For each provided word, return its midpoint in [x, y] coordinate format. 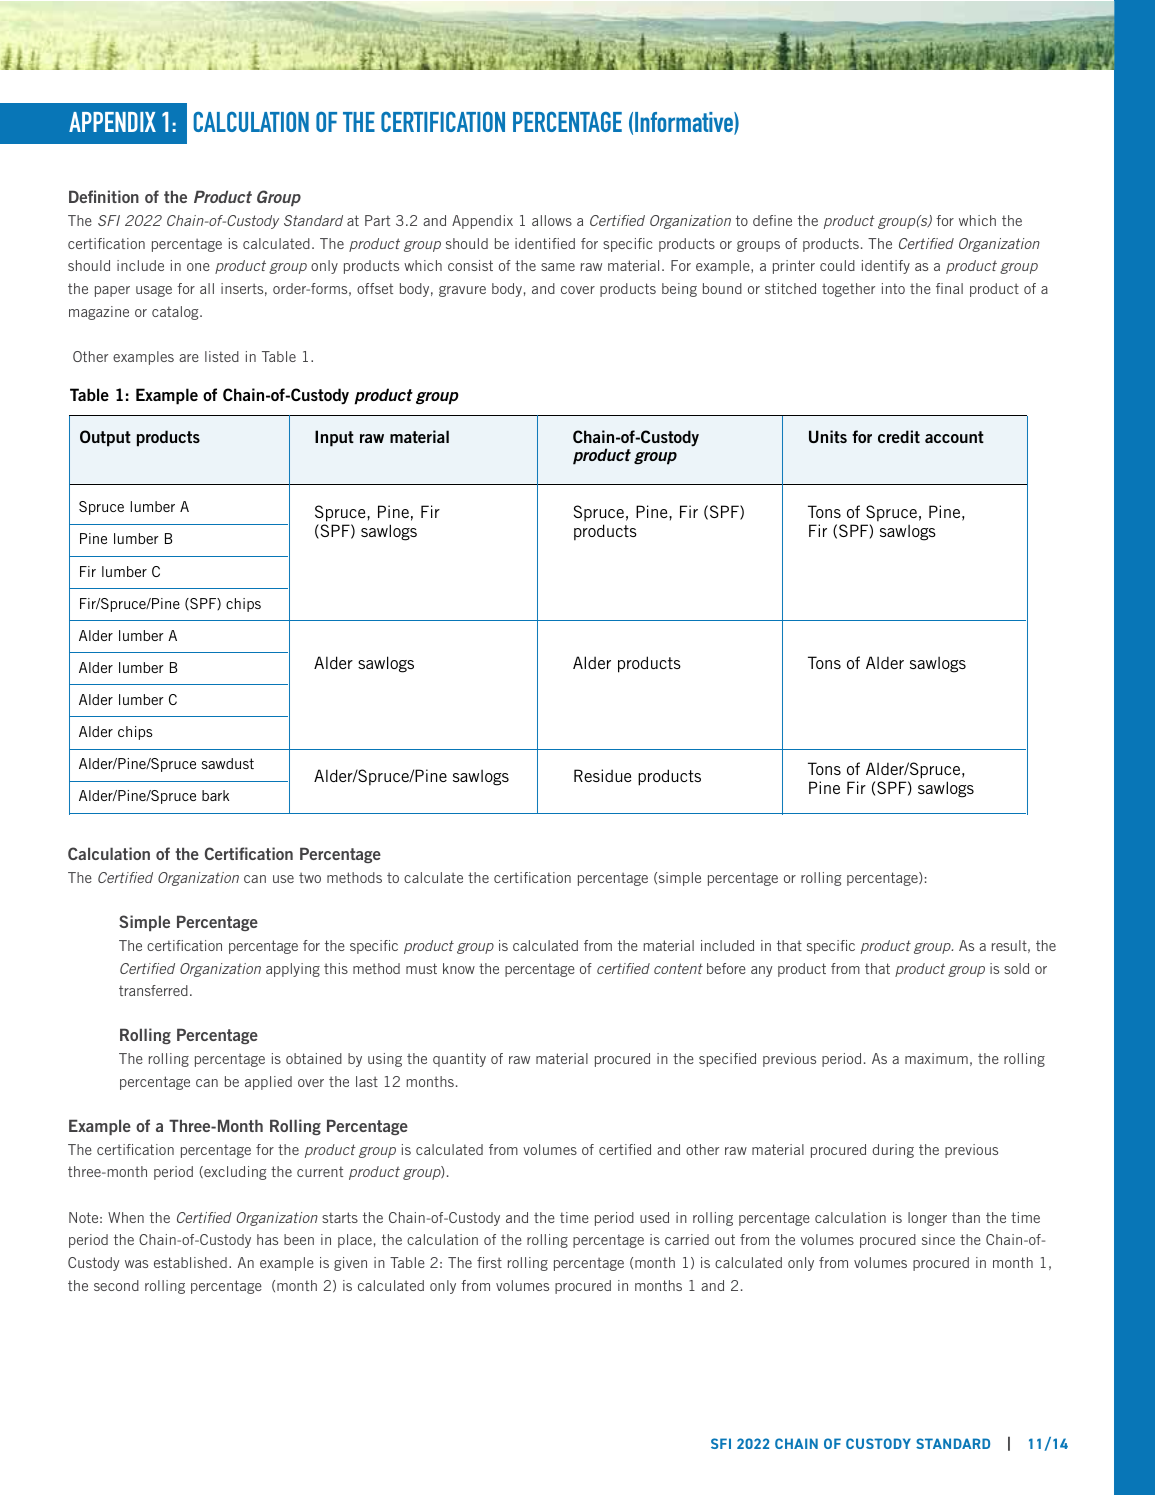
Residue [602, 775]
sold [1016, 968]
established [190, 1262]
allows [552, 220]
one [198, 267]
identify [886, 267]
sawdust [228, 763]
